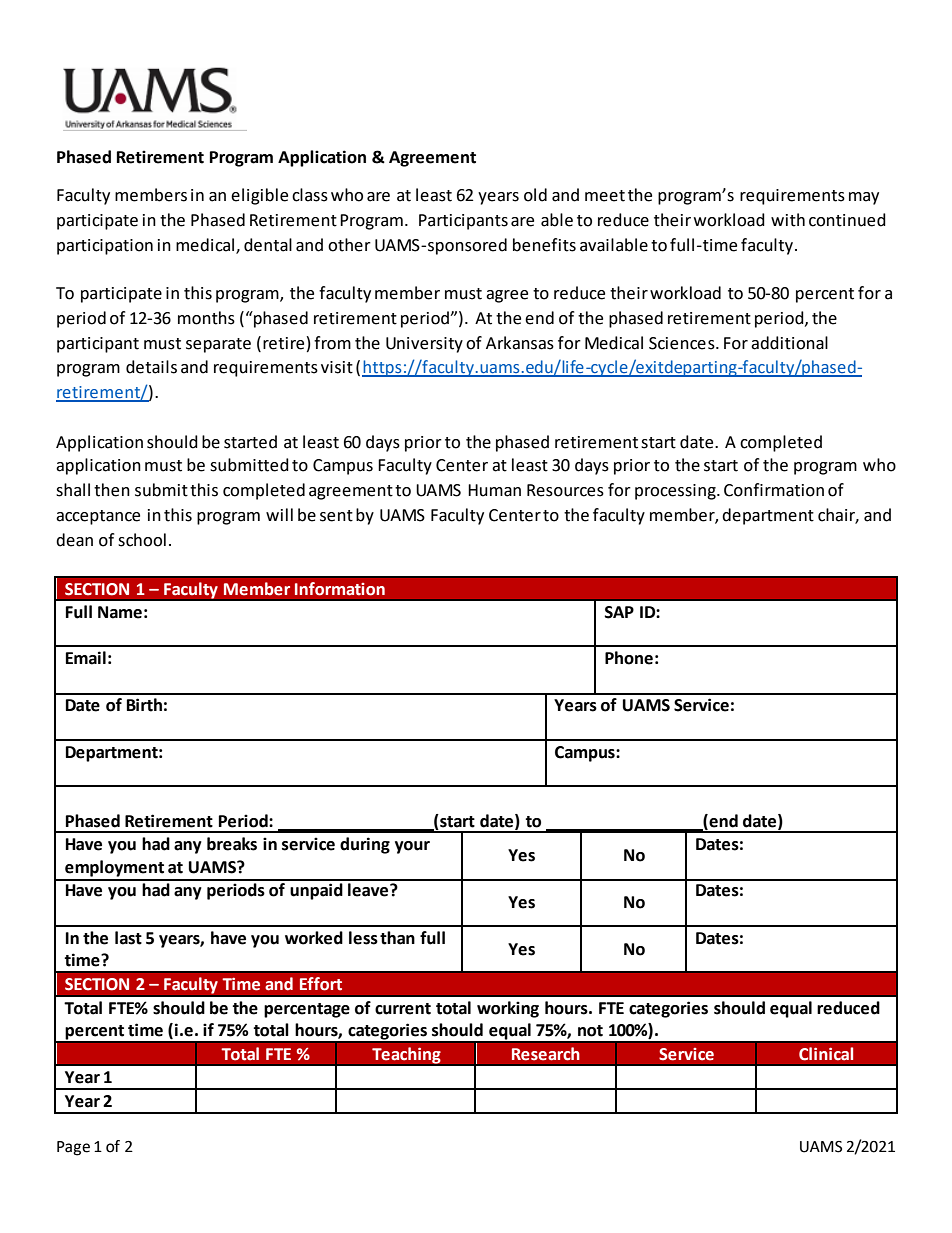  I want to click on your, so click(412, 847).
